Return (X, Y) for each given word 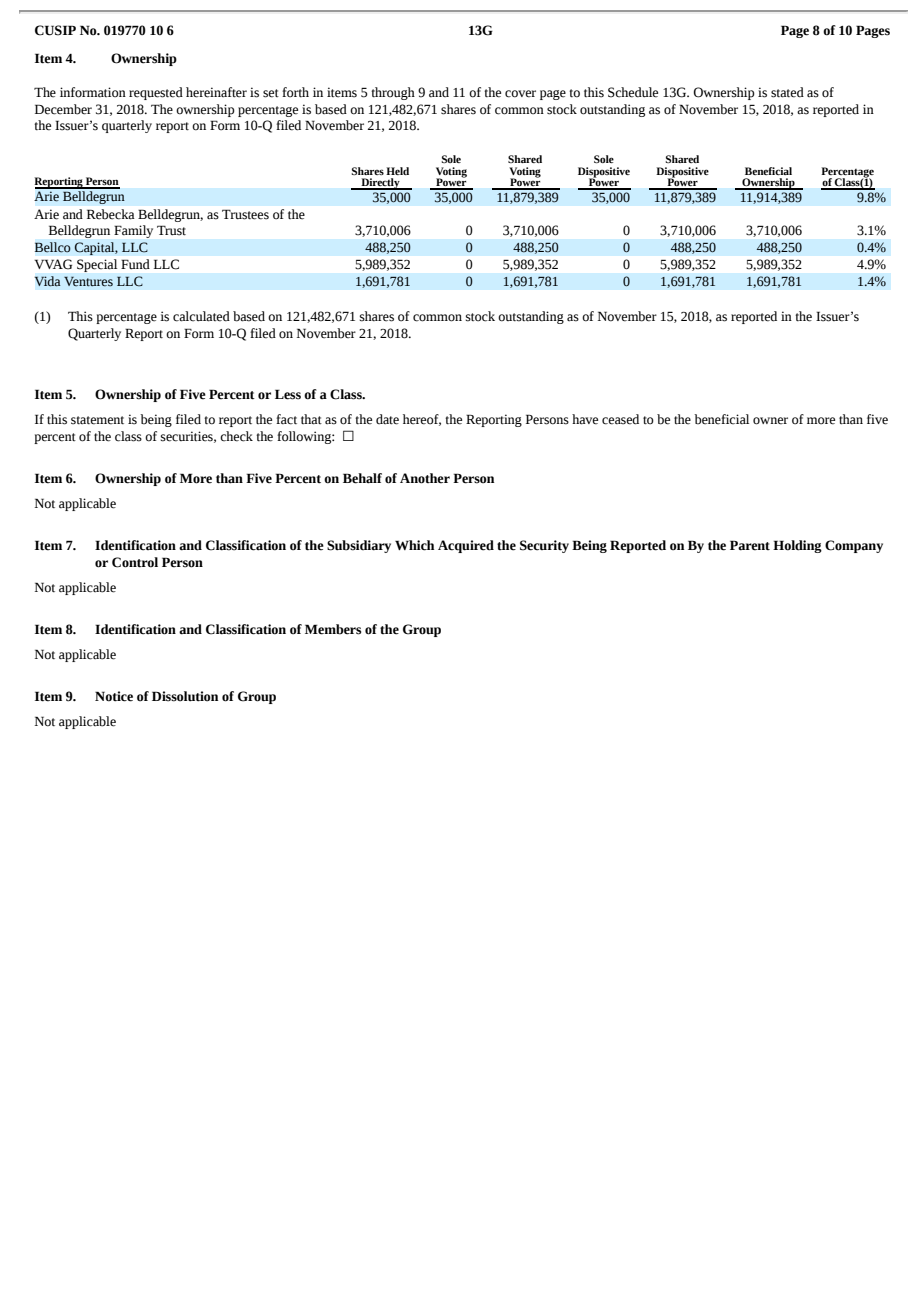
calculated (201, 316)
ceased (620, 419)
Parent (750, 545)
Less (288, 394)
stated (787, 92)
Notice (114, 696)
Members (333, 629)
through (393, 93)
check (236, 436)
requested (156, 93)
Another (425, 478)
